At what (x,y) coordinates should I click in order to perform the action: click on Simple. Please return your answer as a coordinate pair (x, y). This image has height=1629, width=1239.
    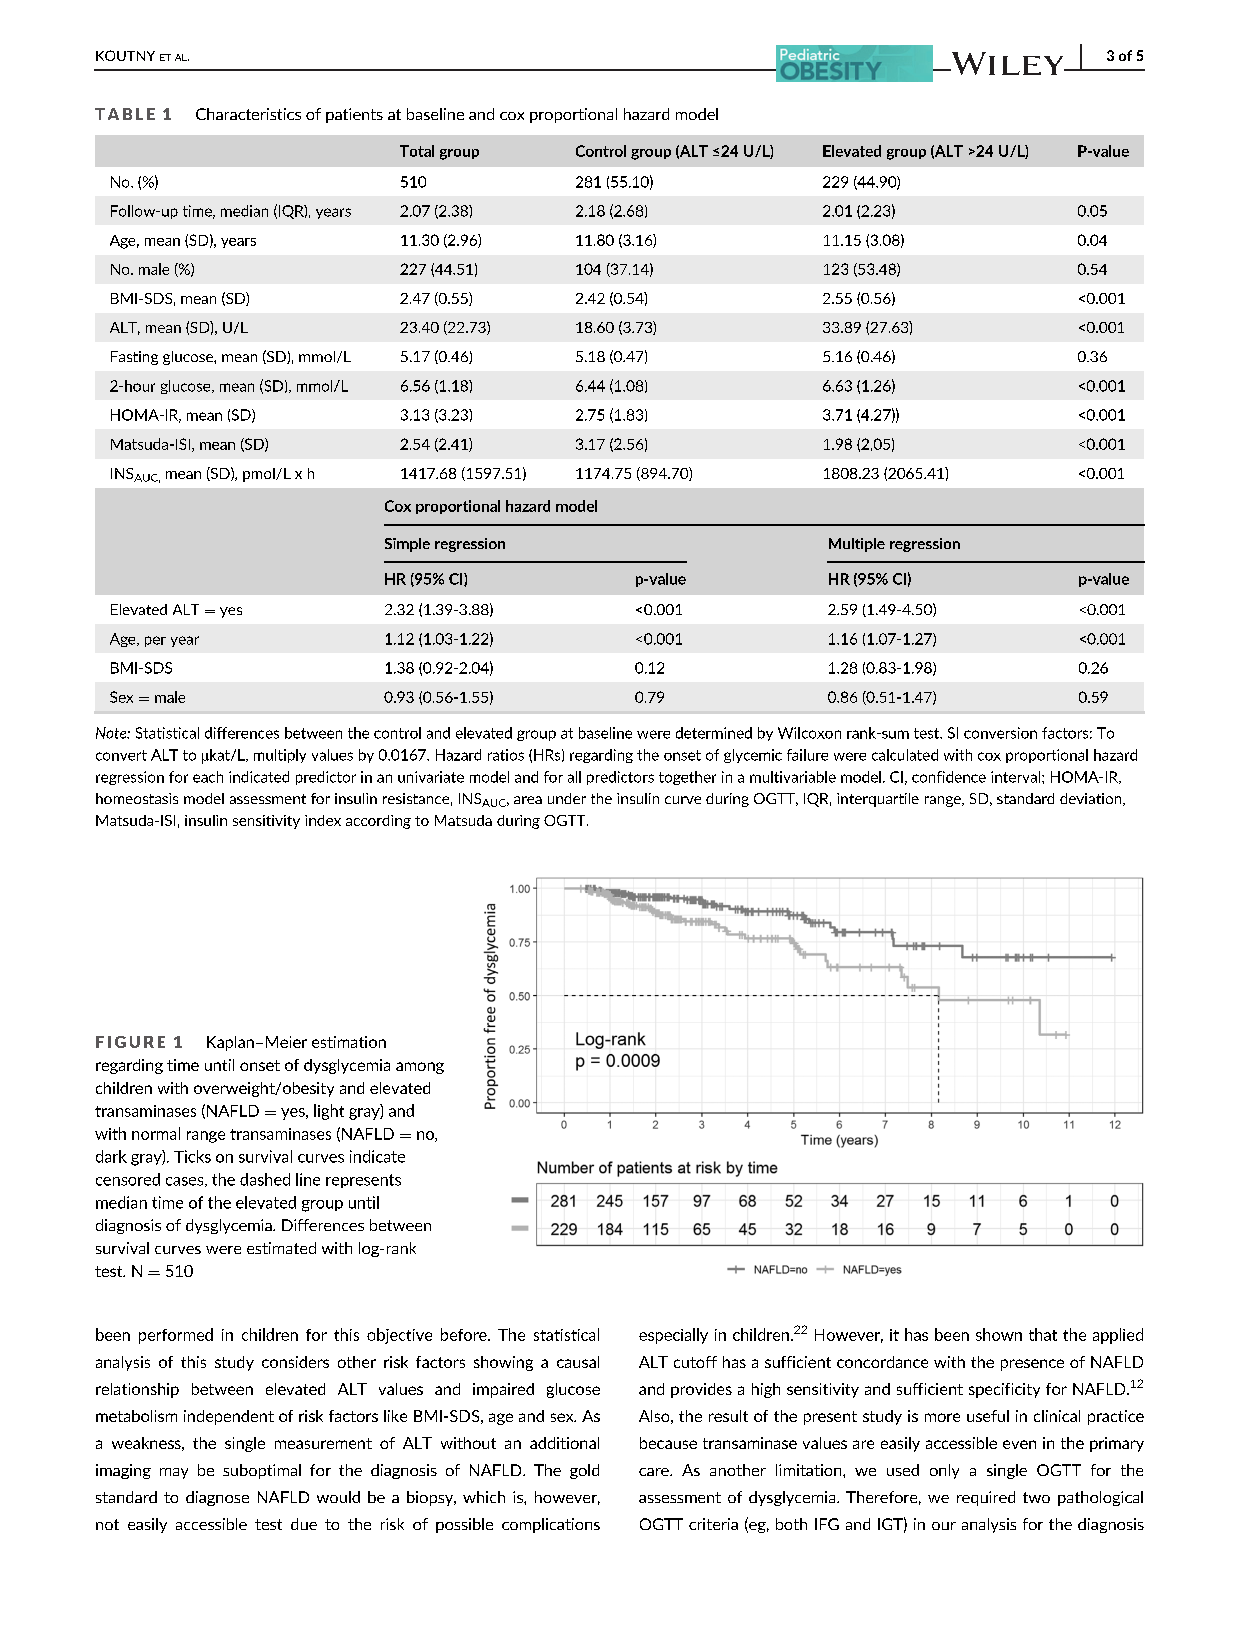
    Looking at the image, I should click on (407, 545).
